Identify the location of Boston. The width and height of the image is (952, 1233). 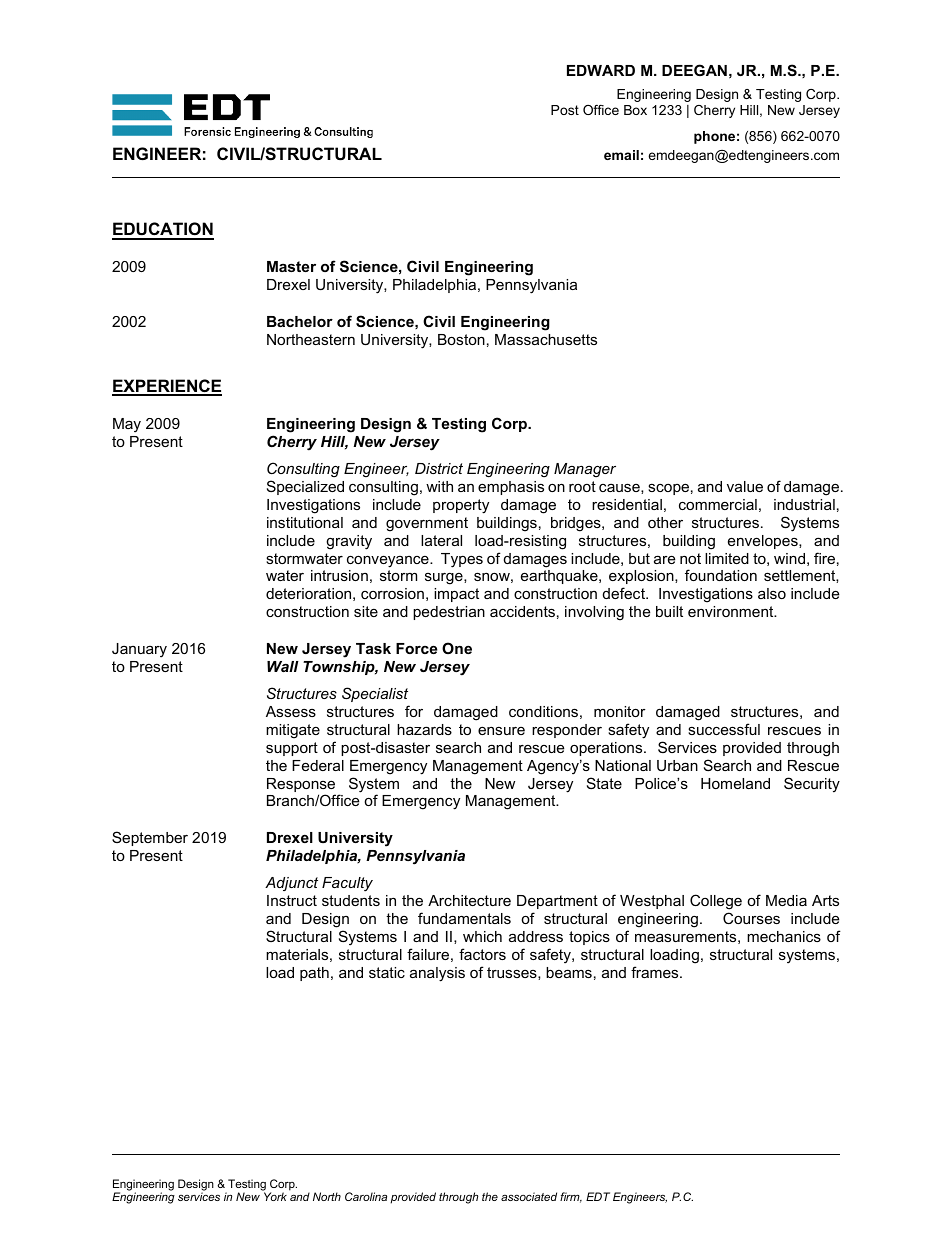
(461, 339).
